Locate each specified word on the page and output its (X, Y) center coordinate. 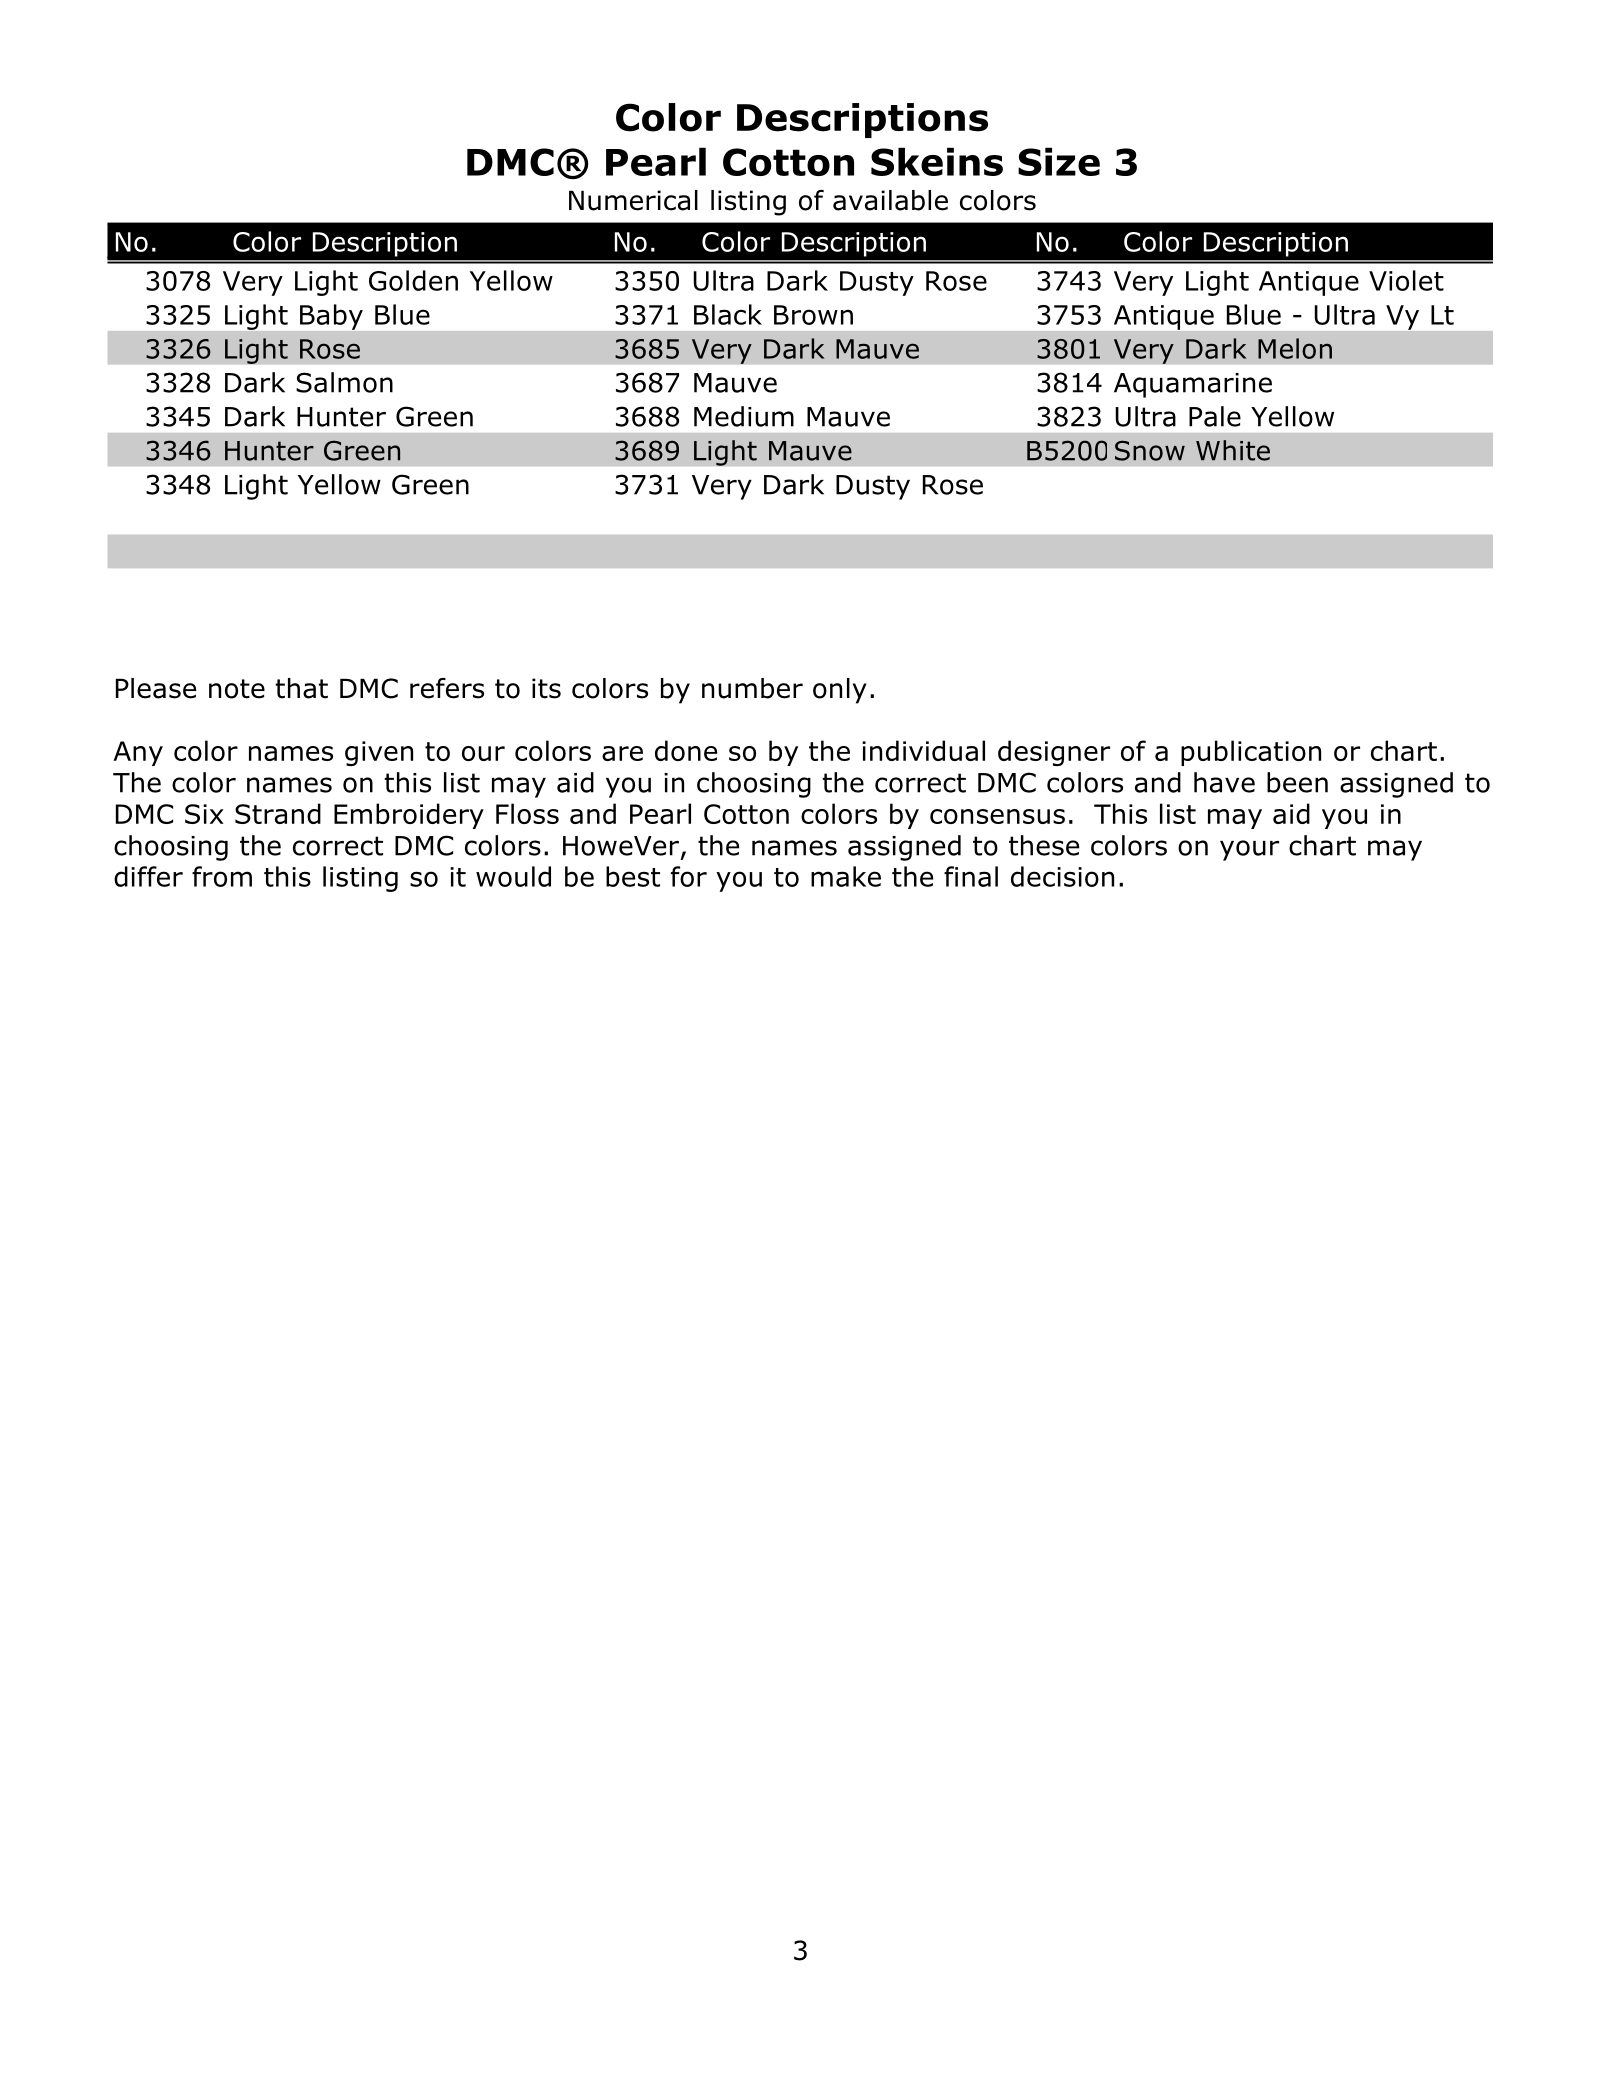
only (840, 691)
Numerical (633, 200)
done (686, 750)
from (222, 876)
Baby (331, 317)
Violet (1406, 280)
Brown (813, 315)
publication (1251, 753)
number (752, 688)
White (1233, 450)
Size (1059, 161)
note (237, 689)
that (301, 688)
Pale (1215, 416)
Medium (744, 416)
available (890, 200)
